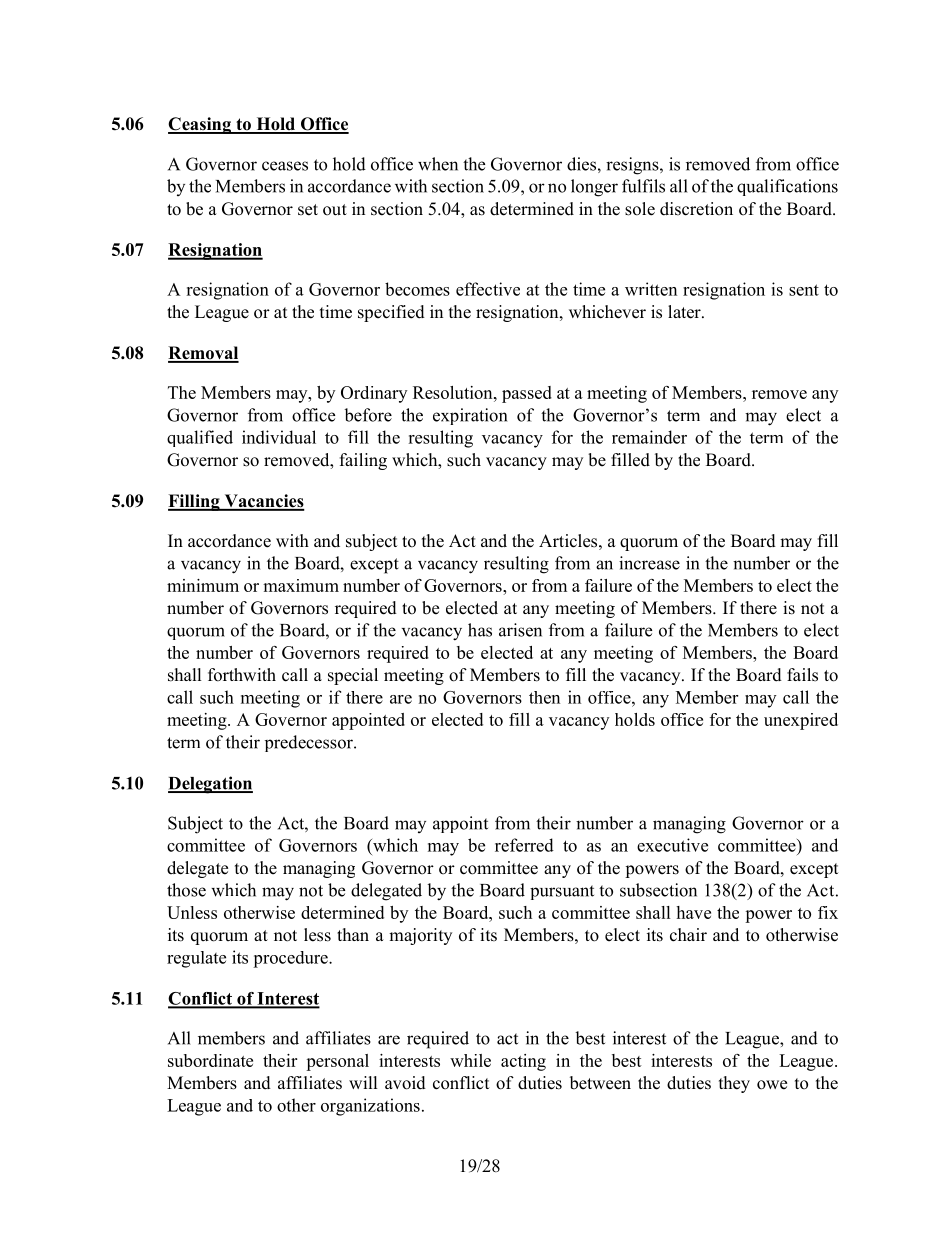 This screenshot has width=952, height=1233. Describe the element at coordinates (524, 845) in the screenshot. I see `referred` at that location.
